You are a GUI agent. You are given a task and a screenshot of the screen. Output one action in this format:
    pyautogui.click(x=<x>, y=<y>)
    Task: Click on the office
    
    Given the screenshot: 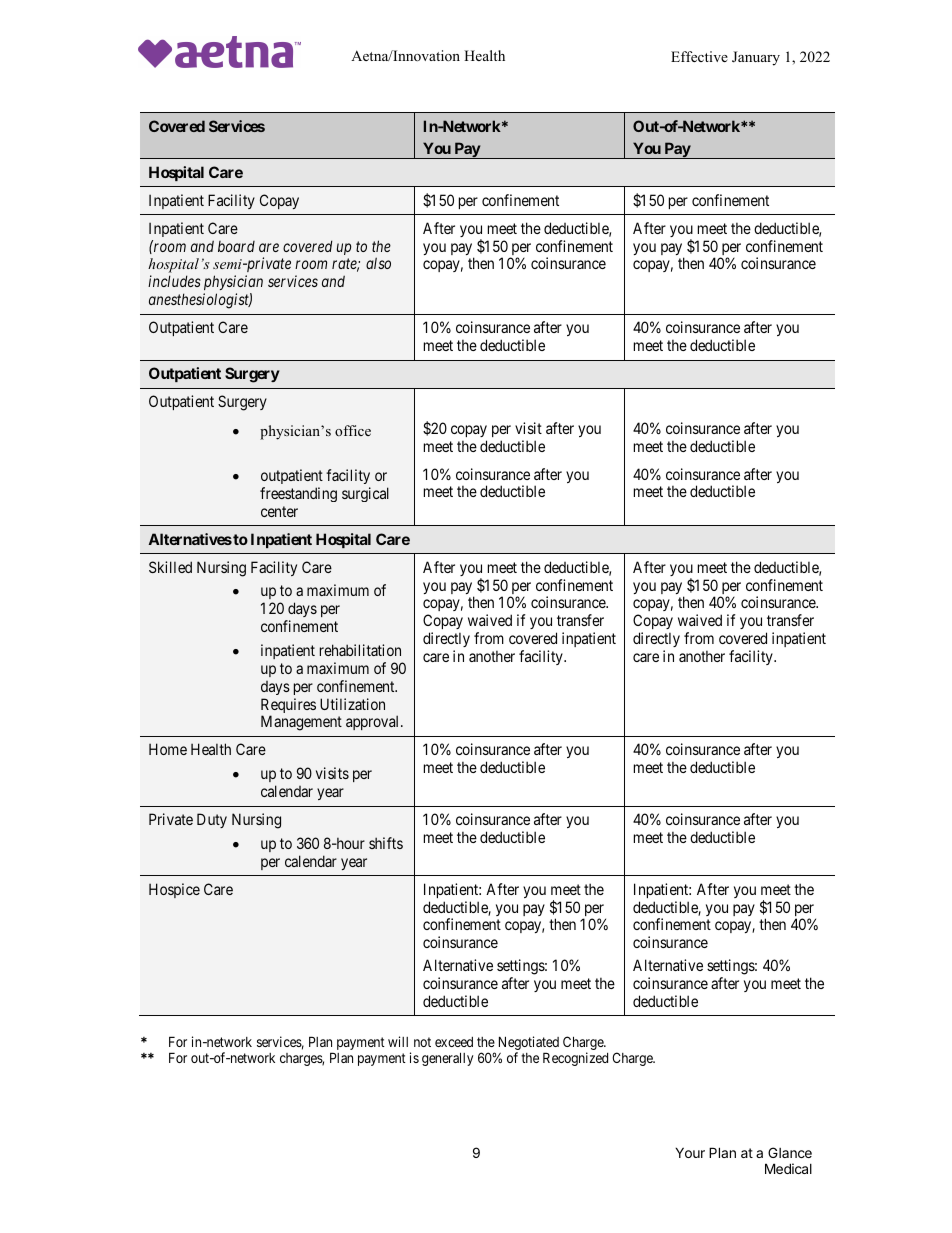 What is the action you would take?
    pyautogui.click(x=353, y=430)
